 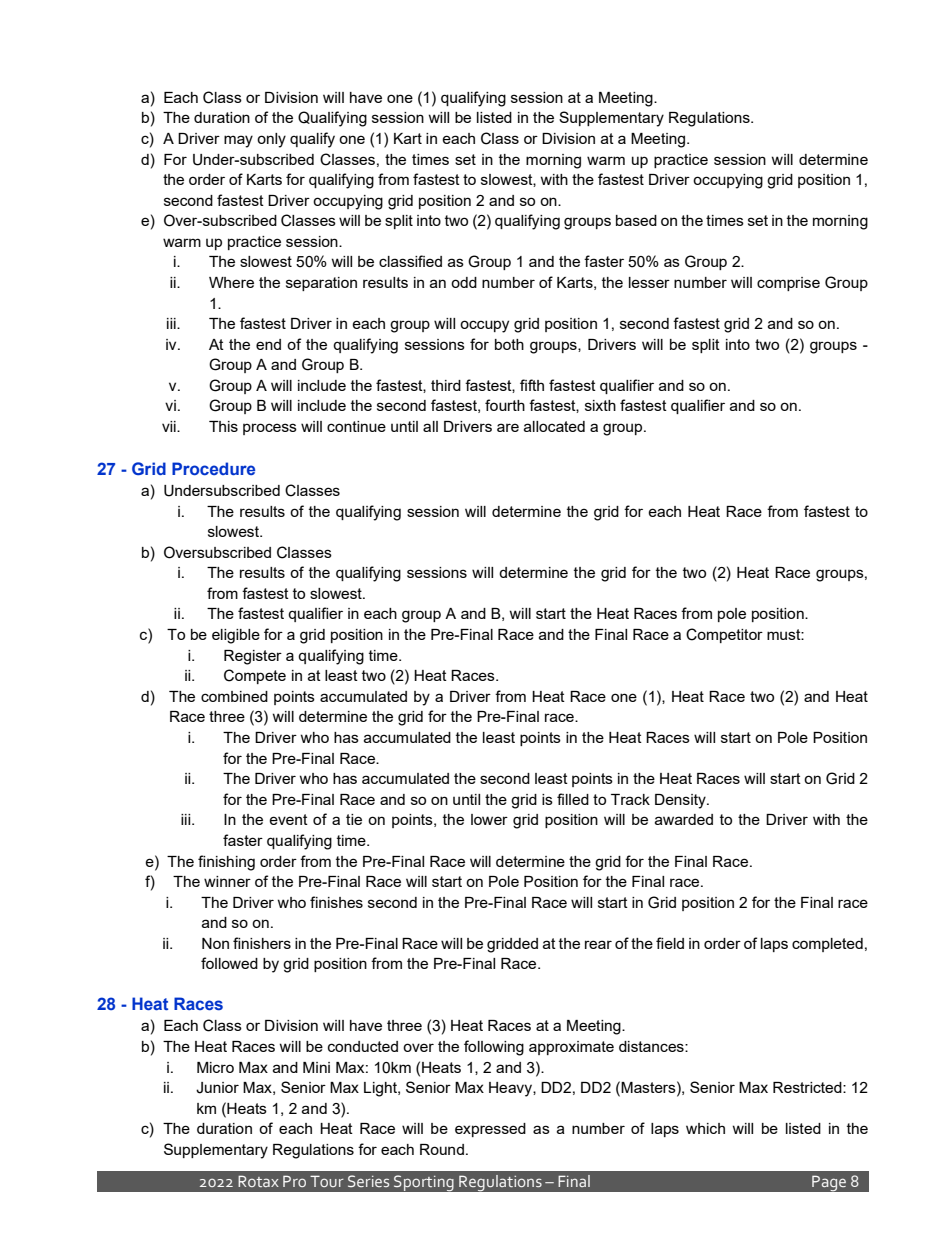 What do you see at coordinates (705, 1128) in the document?
I see `which` at bounding box center [705, 1128].
